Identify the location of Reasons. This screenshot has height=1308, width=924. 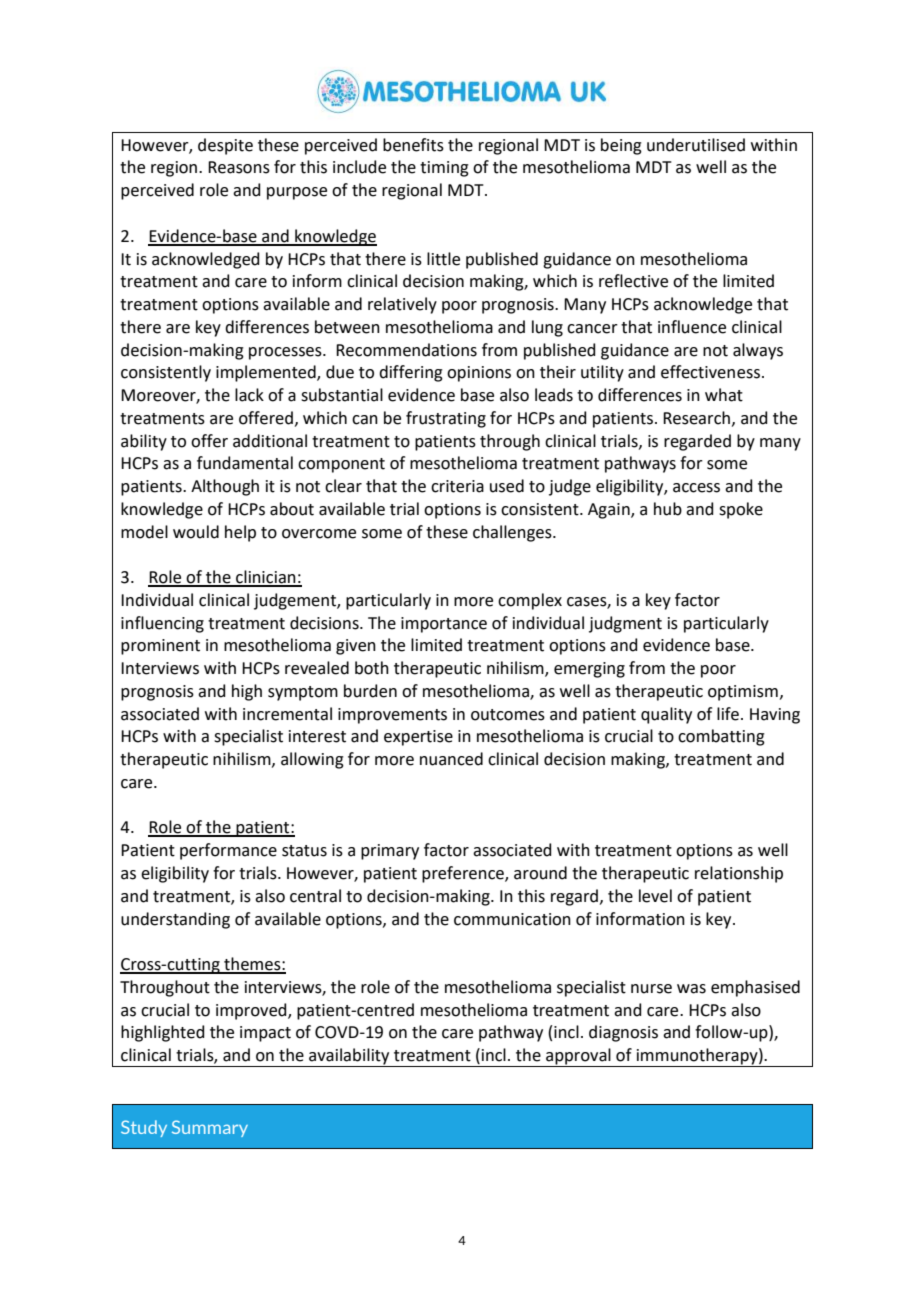
(239, 167).
